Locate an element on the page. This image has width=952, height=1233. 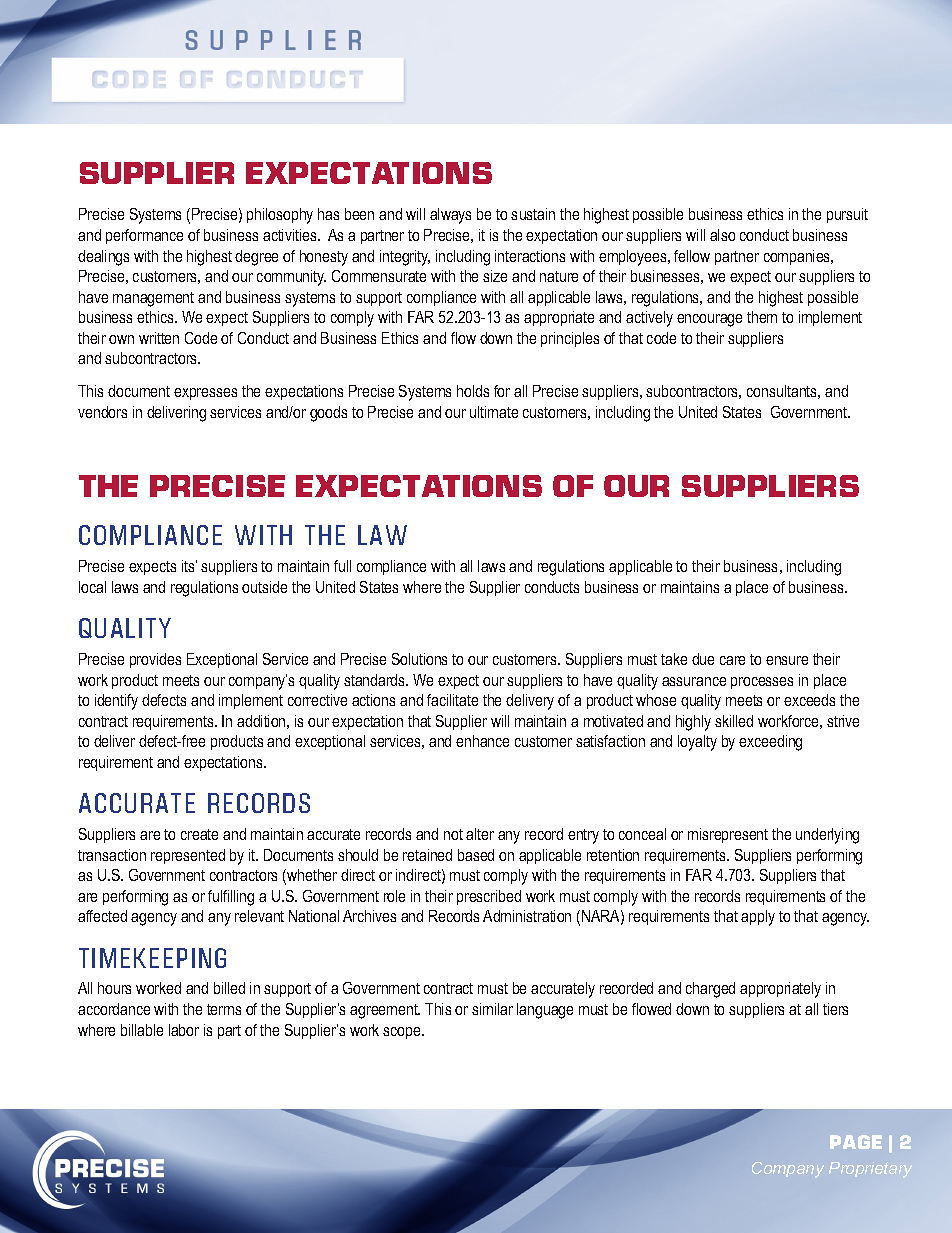
apply is located at coordinates (758, 918).
